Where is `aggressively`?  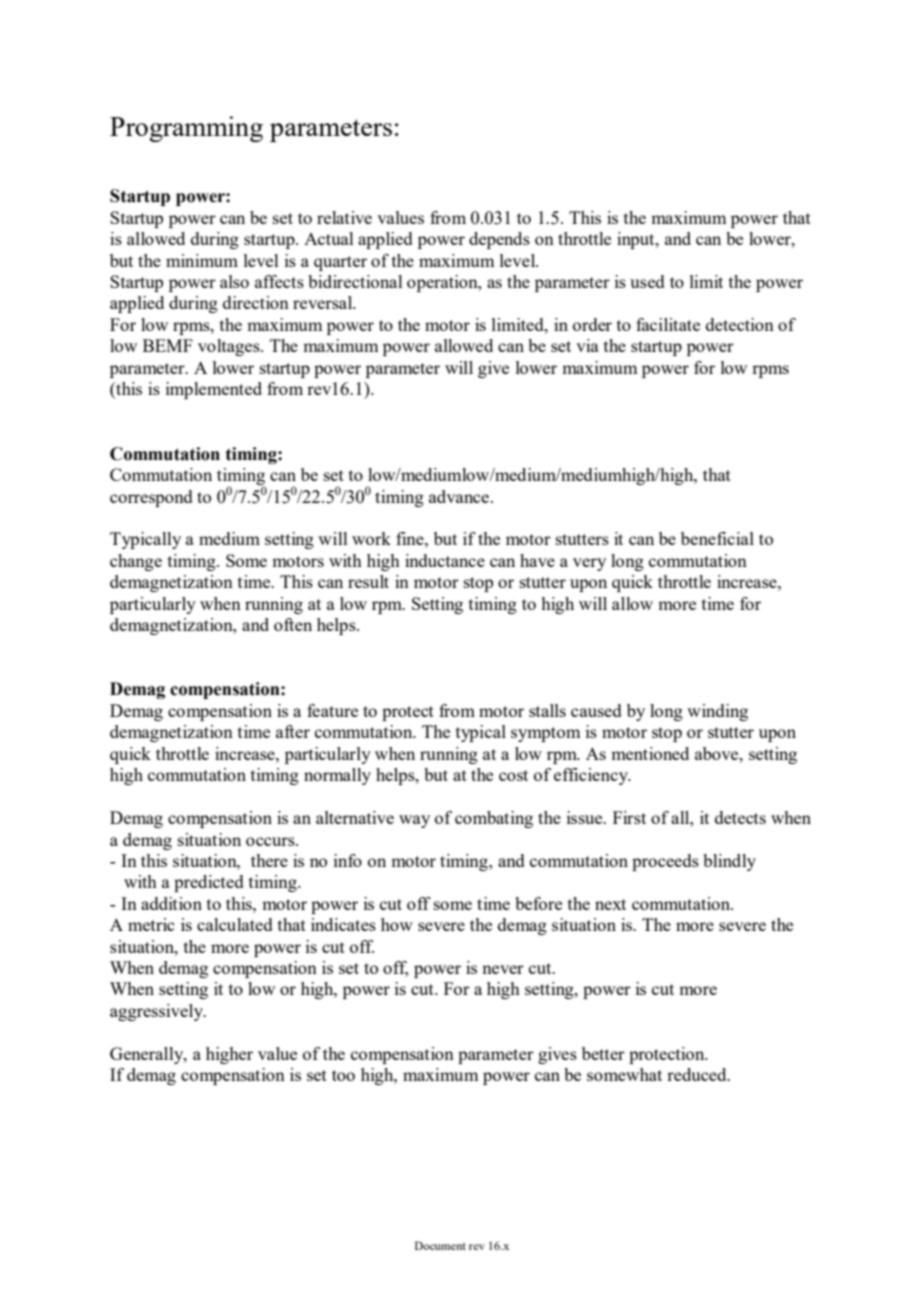
aggressively is located at coordinates (157, 1012).
